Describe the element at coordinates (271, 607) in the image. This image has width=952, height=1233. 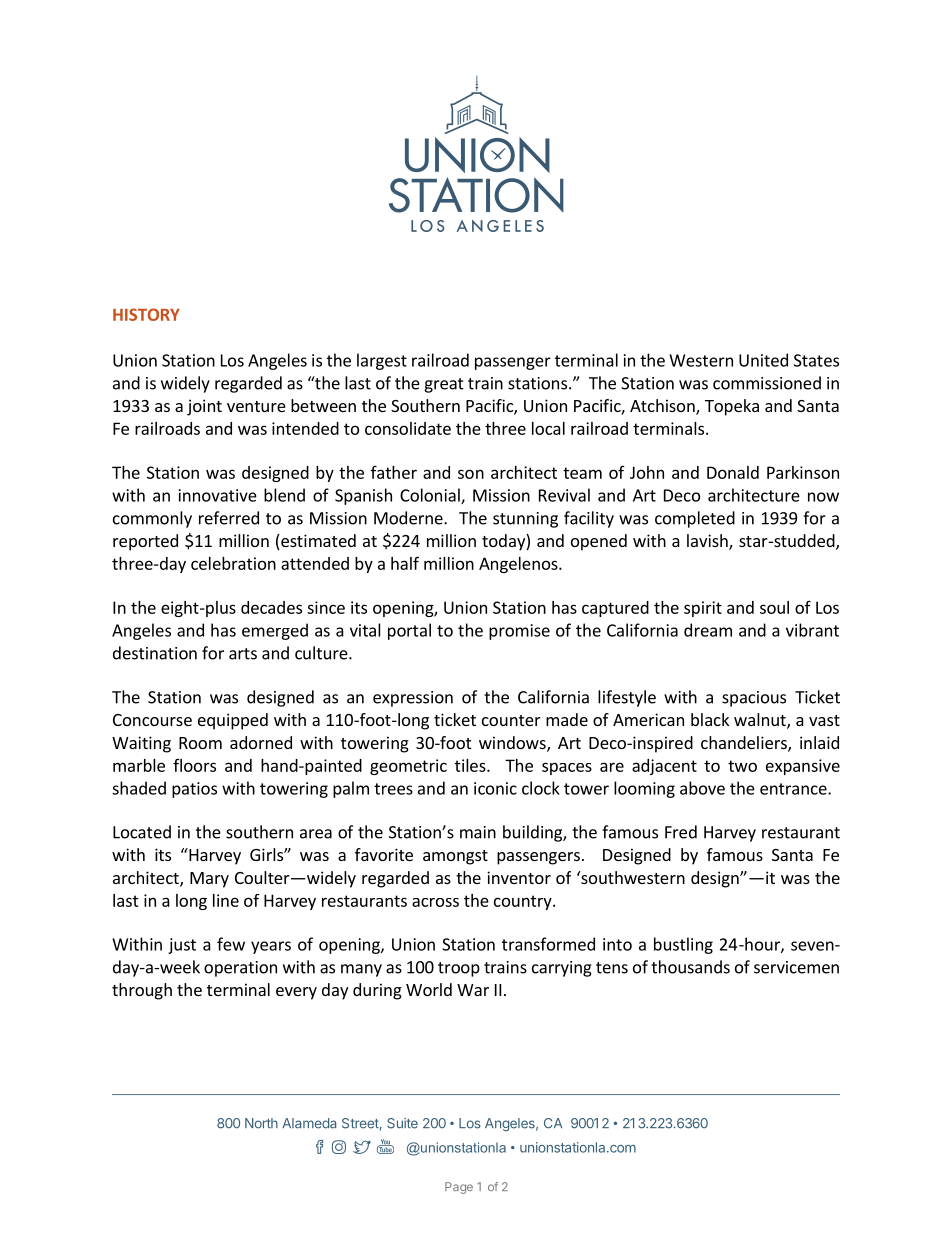
I see `decades` at that location.
